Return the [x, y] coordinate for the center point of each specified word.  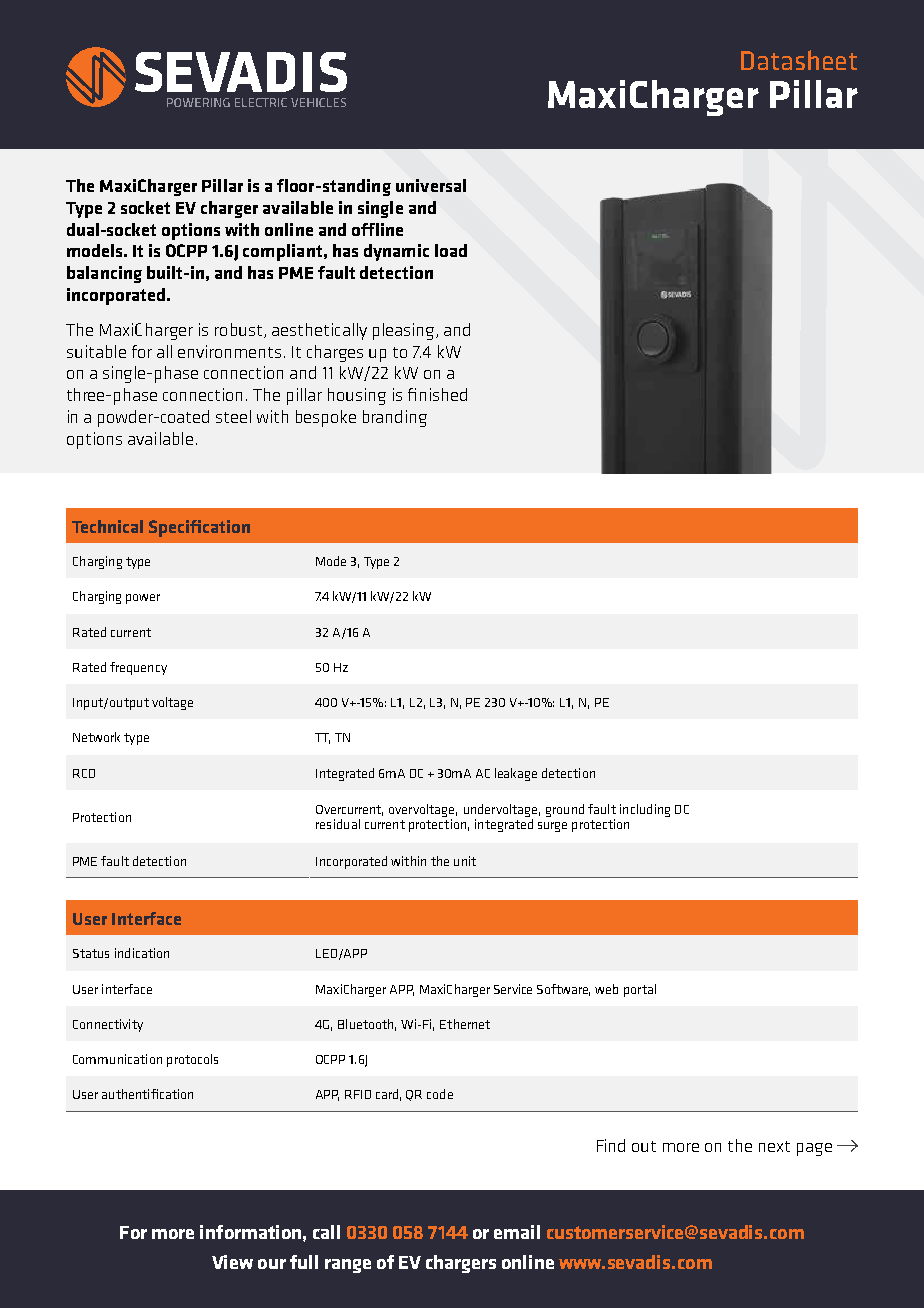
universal [431, 185]
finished [437, 394]
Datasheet [799, 60]
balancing [104, 274]
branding [395, 418]
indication [142, 953]
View [232, 1262]
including [645, 810]
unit [465, 861]
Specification [199, 528]
